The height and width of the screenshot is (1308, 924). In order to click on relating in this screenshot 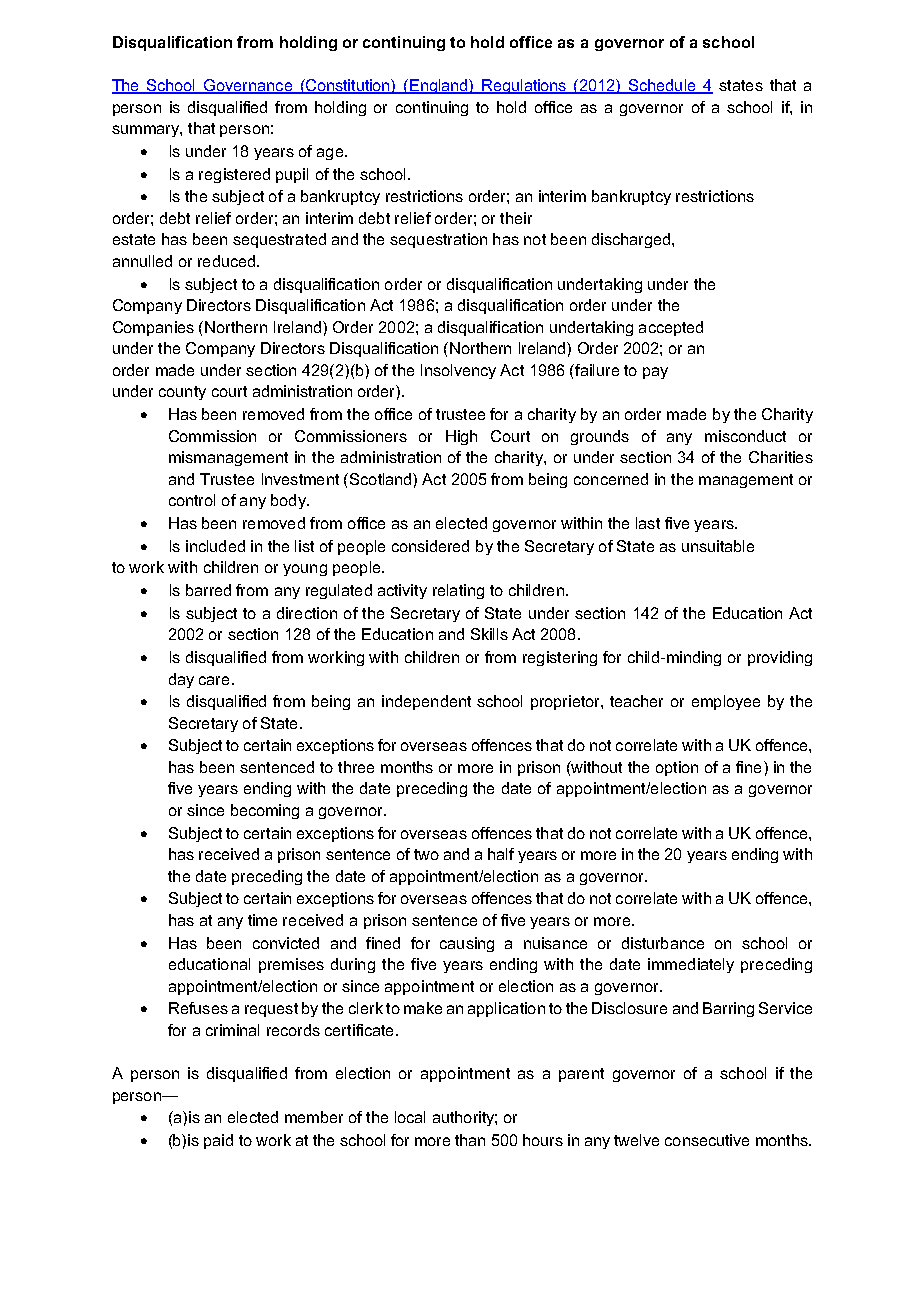, I will do `click(458, 591)`.
